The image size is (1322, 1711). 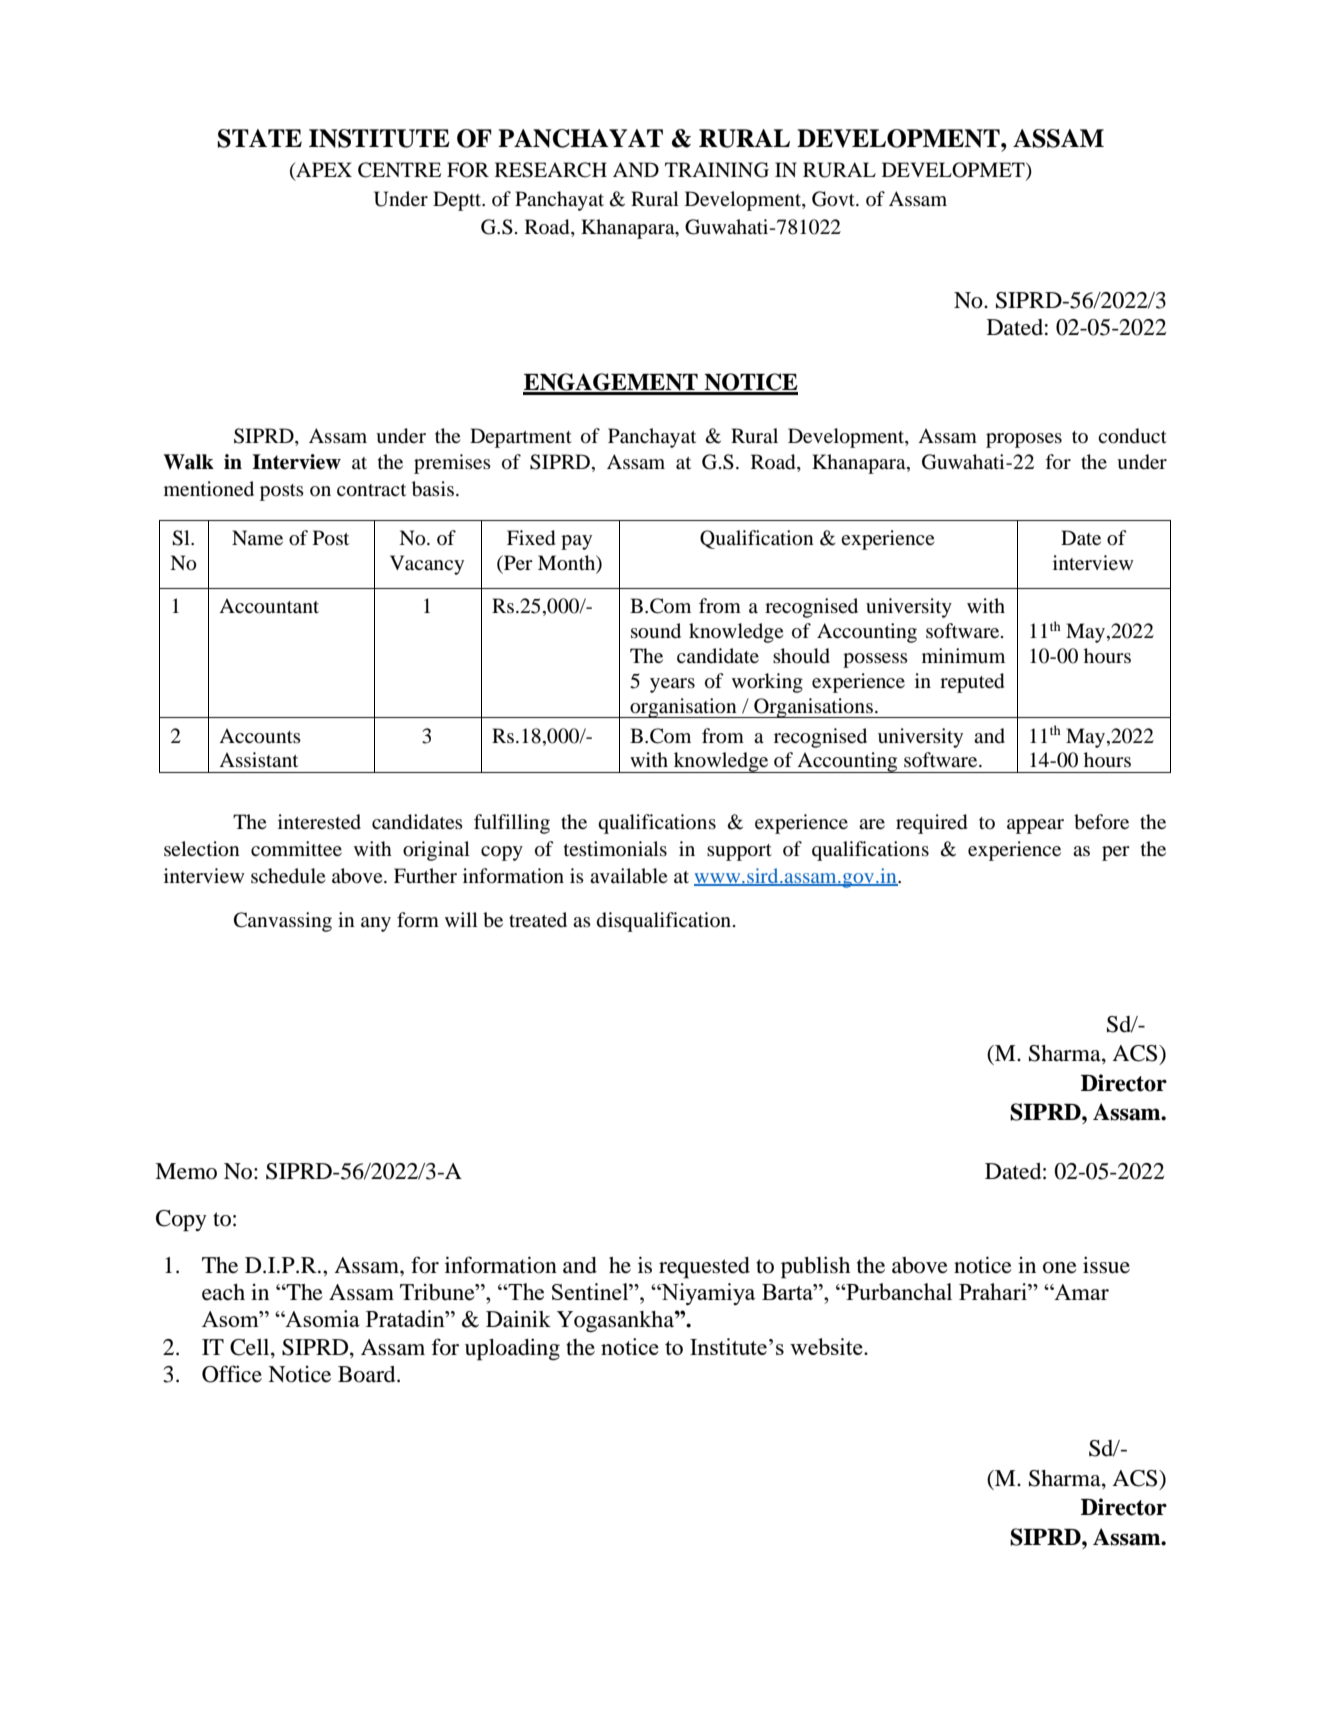 I want to click on Assistant, so click(x=258, y=759).
